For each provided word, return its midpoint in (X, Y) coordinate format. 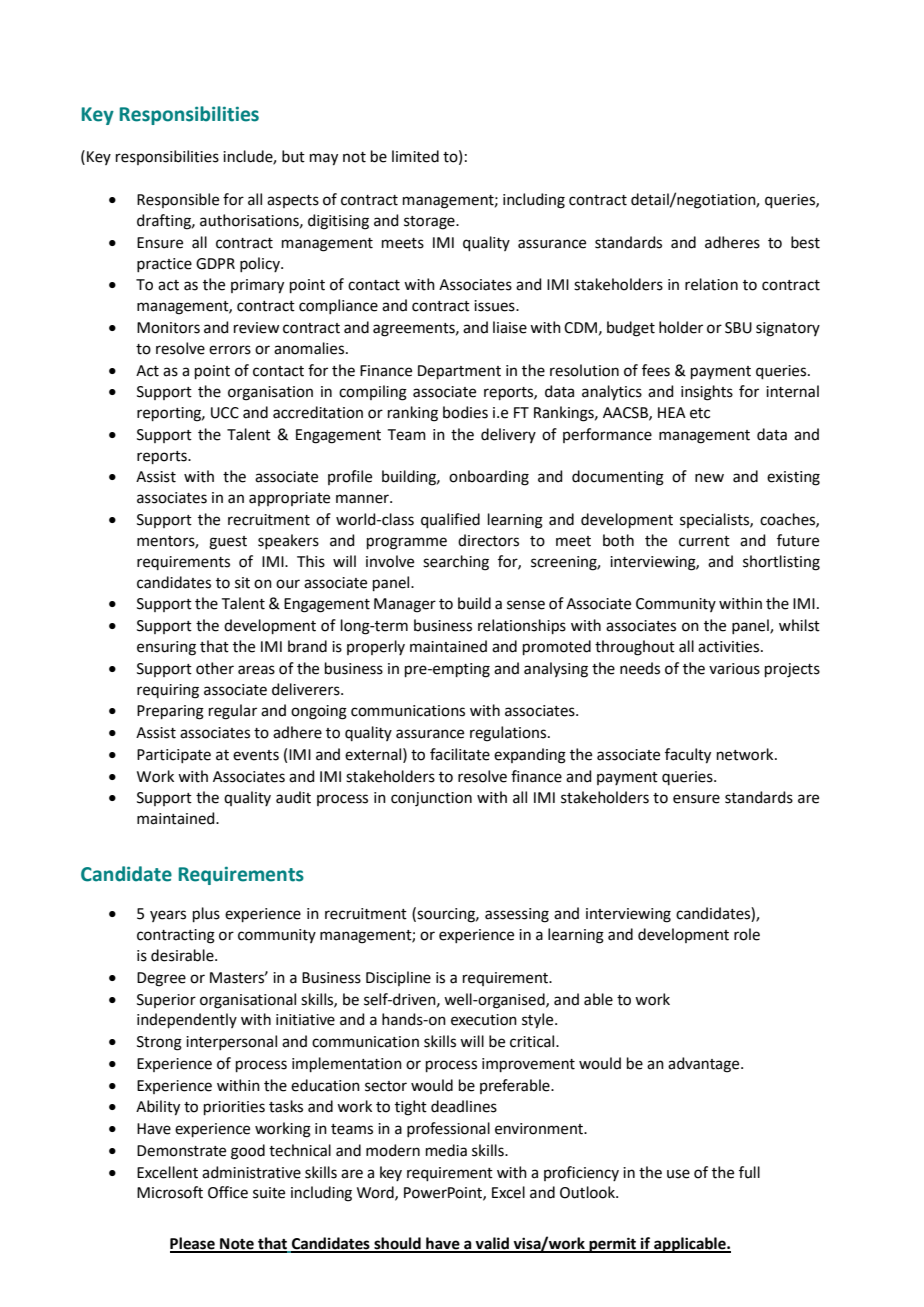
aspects (293, 201)
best (805, 242)
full (749, 1172)
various (734, 669)
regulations (509, 734)
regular (233, 712)
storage (430, 223)
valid (492, 1244)
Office (228, 1192)
